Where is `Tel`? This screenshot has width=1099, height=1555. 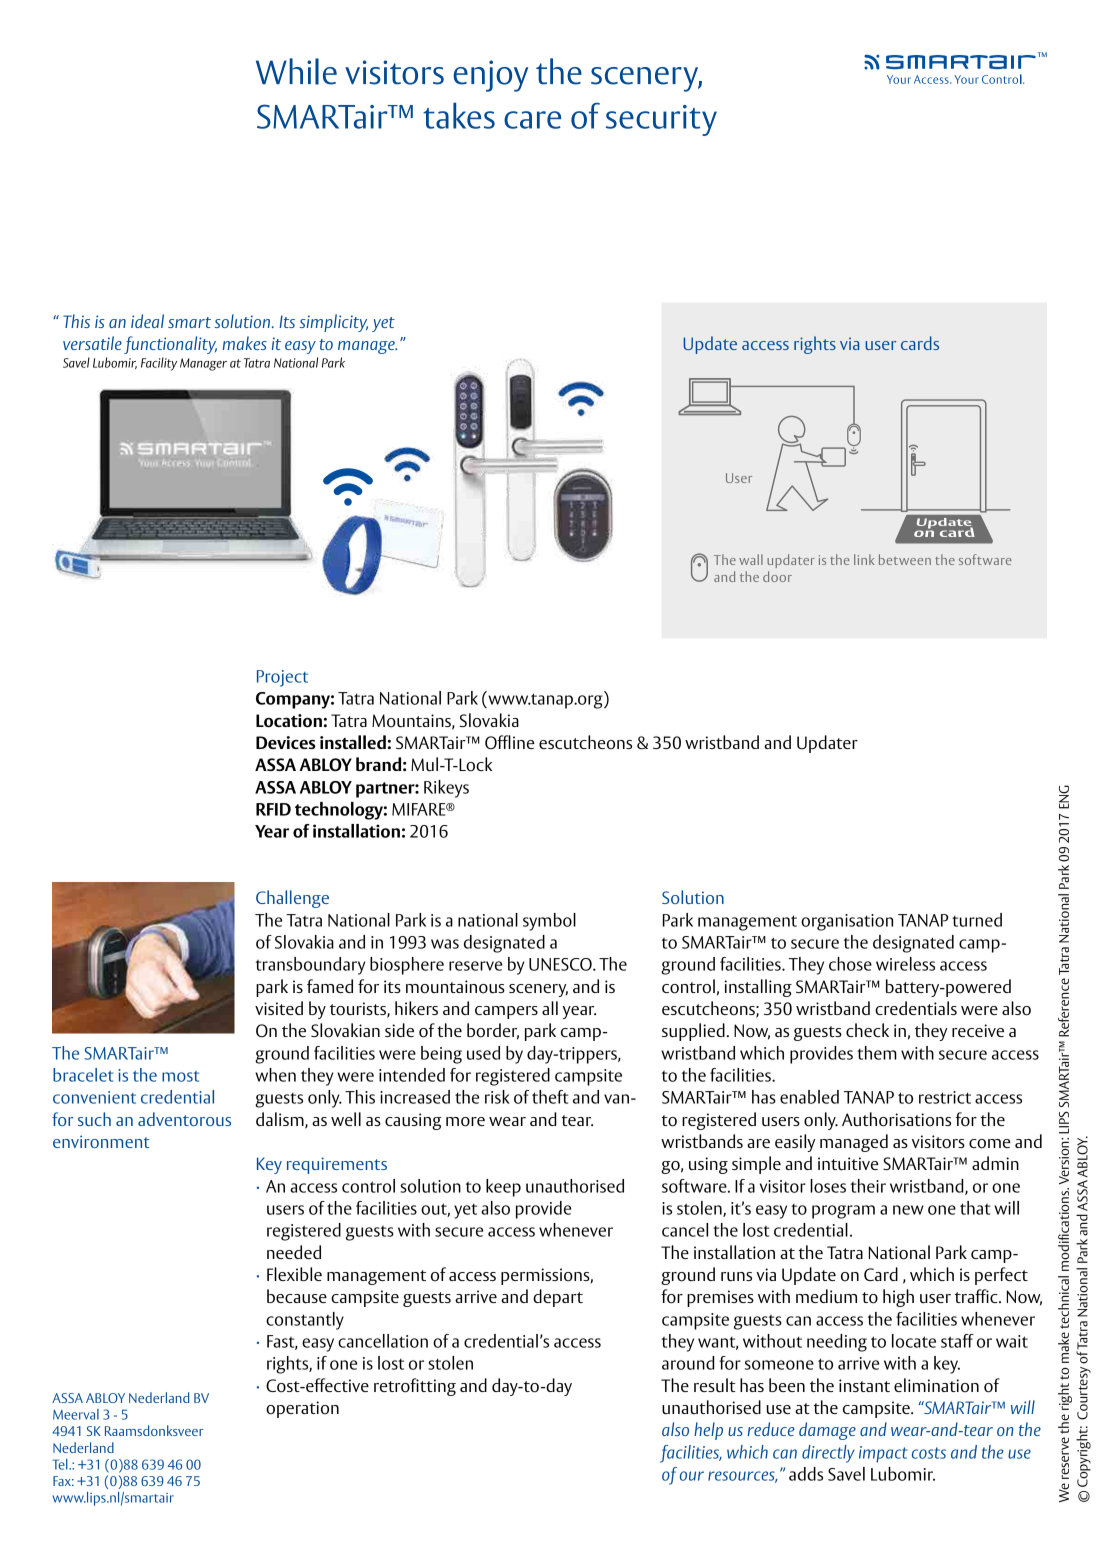
Tel is located at coordinates (61, 1464).
